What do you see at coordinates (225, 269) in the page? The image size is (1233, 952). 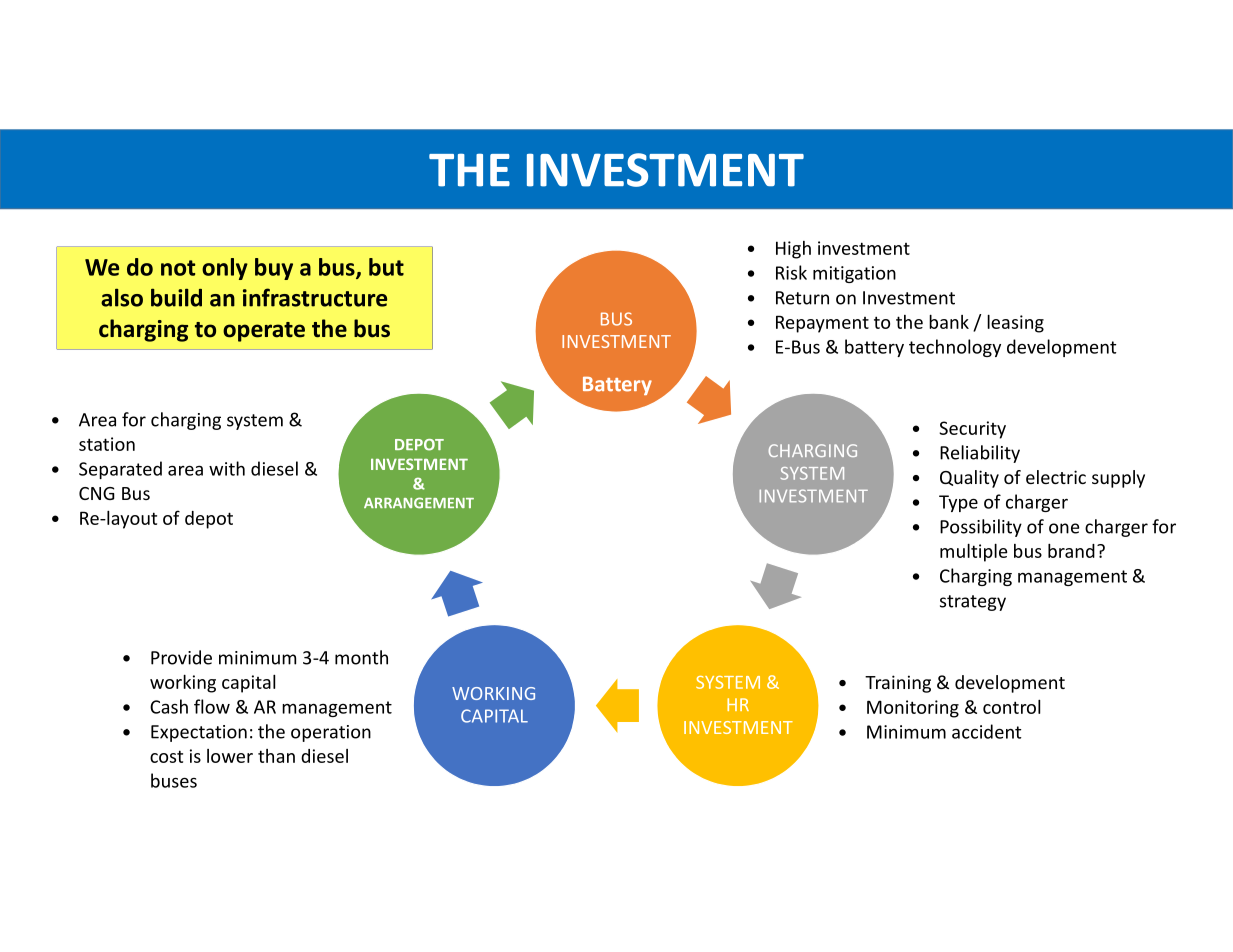 I see `only` at bounding box center [225, 269].
